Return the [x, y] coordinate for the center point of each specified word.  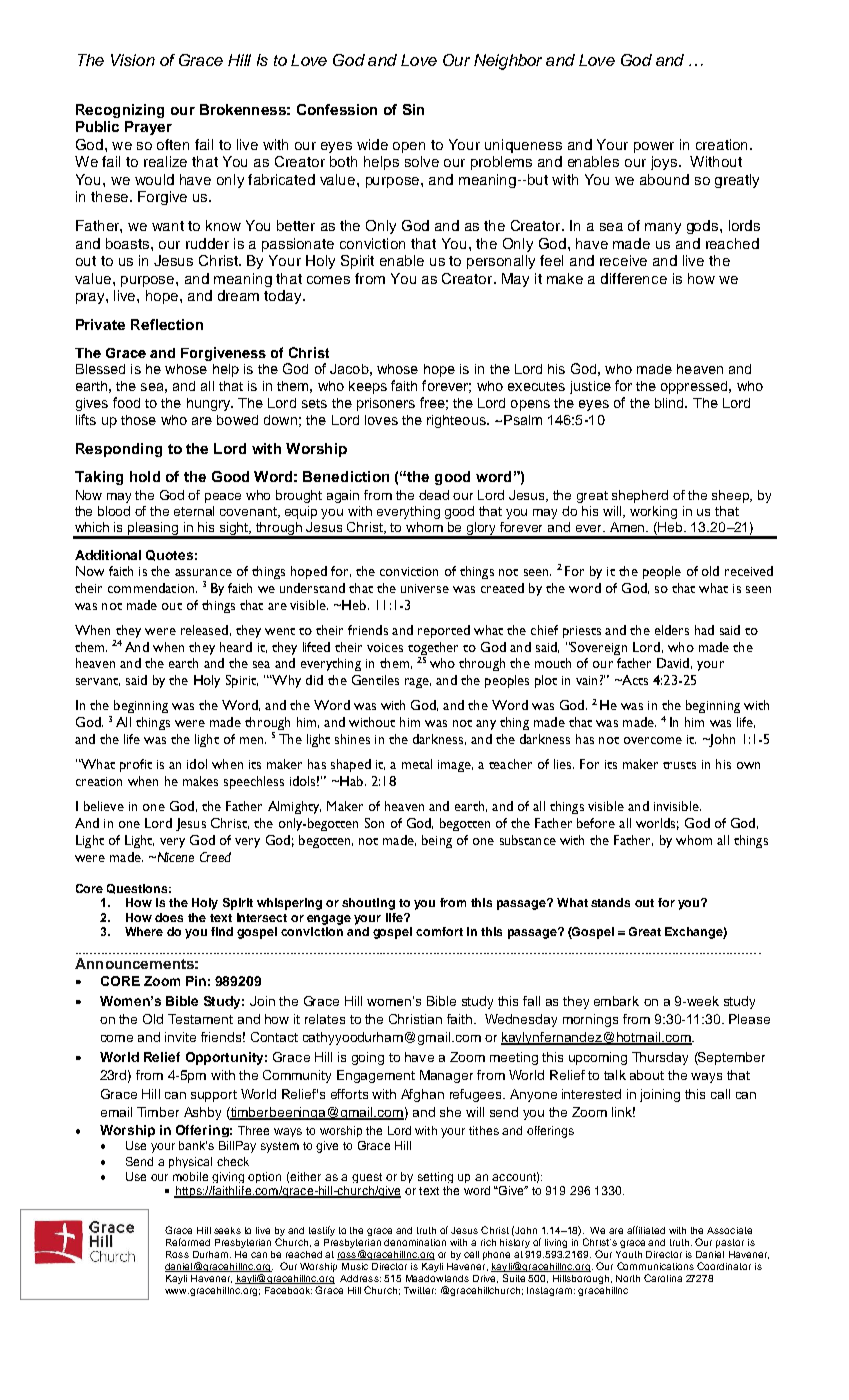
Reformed [188, 1242]
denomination [415, 1242]
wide [372, 144]
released [204, 630]
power [654, 147]
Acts [634, 680]
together [433, 648]
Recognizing [120, 111]
